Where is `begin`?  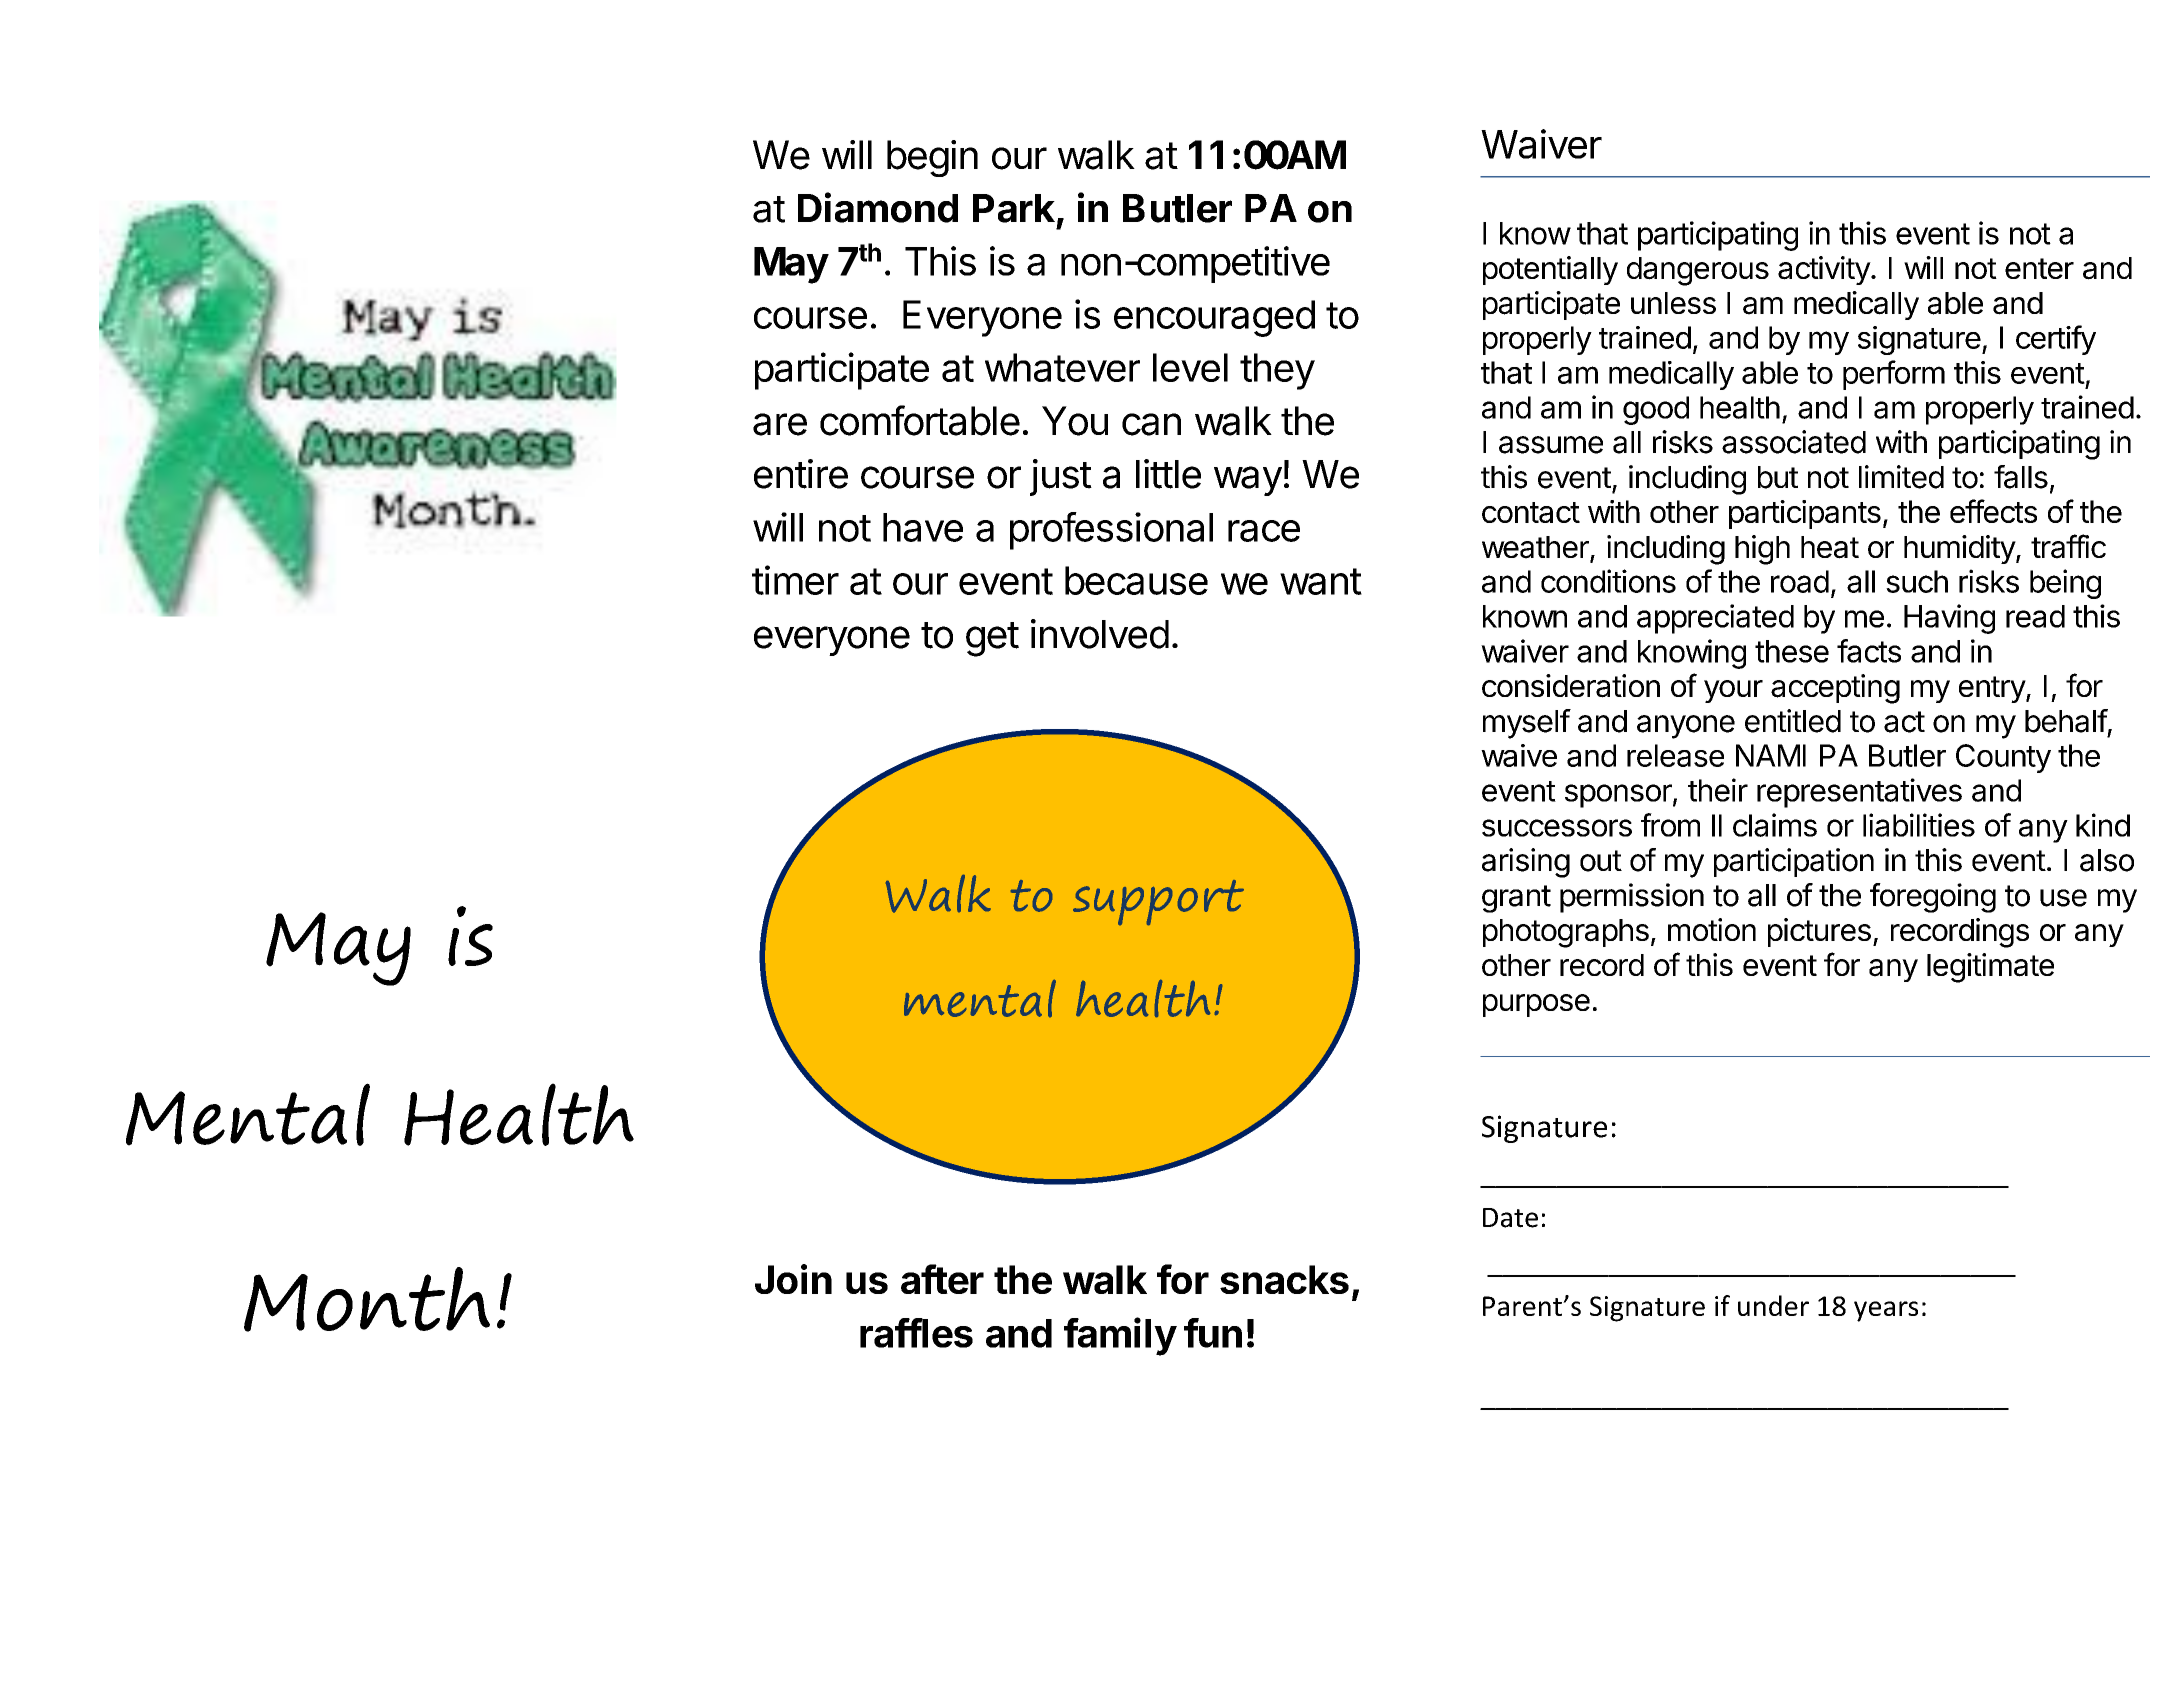 begin is located at coordinates (932, 158).
